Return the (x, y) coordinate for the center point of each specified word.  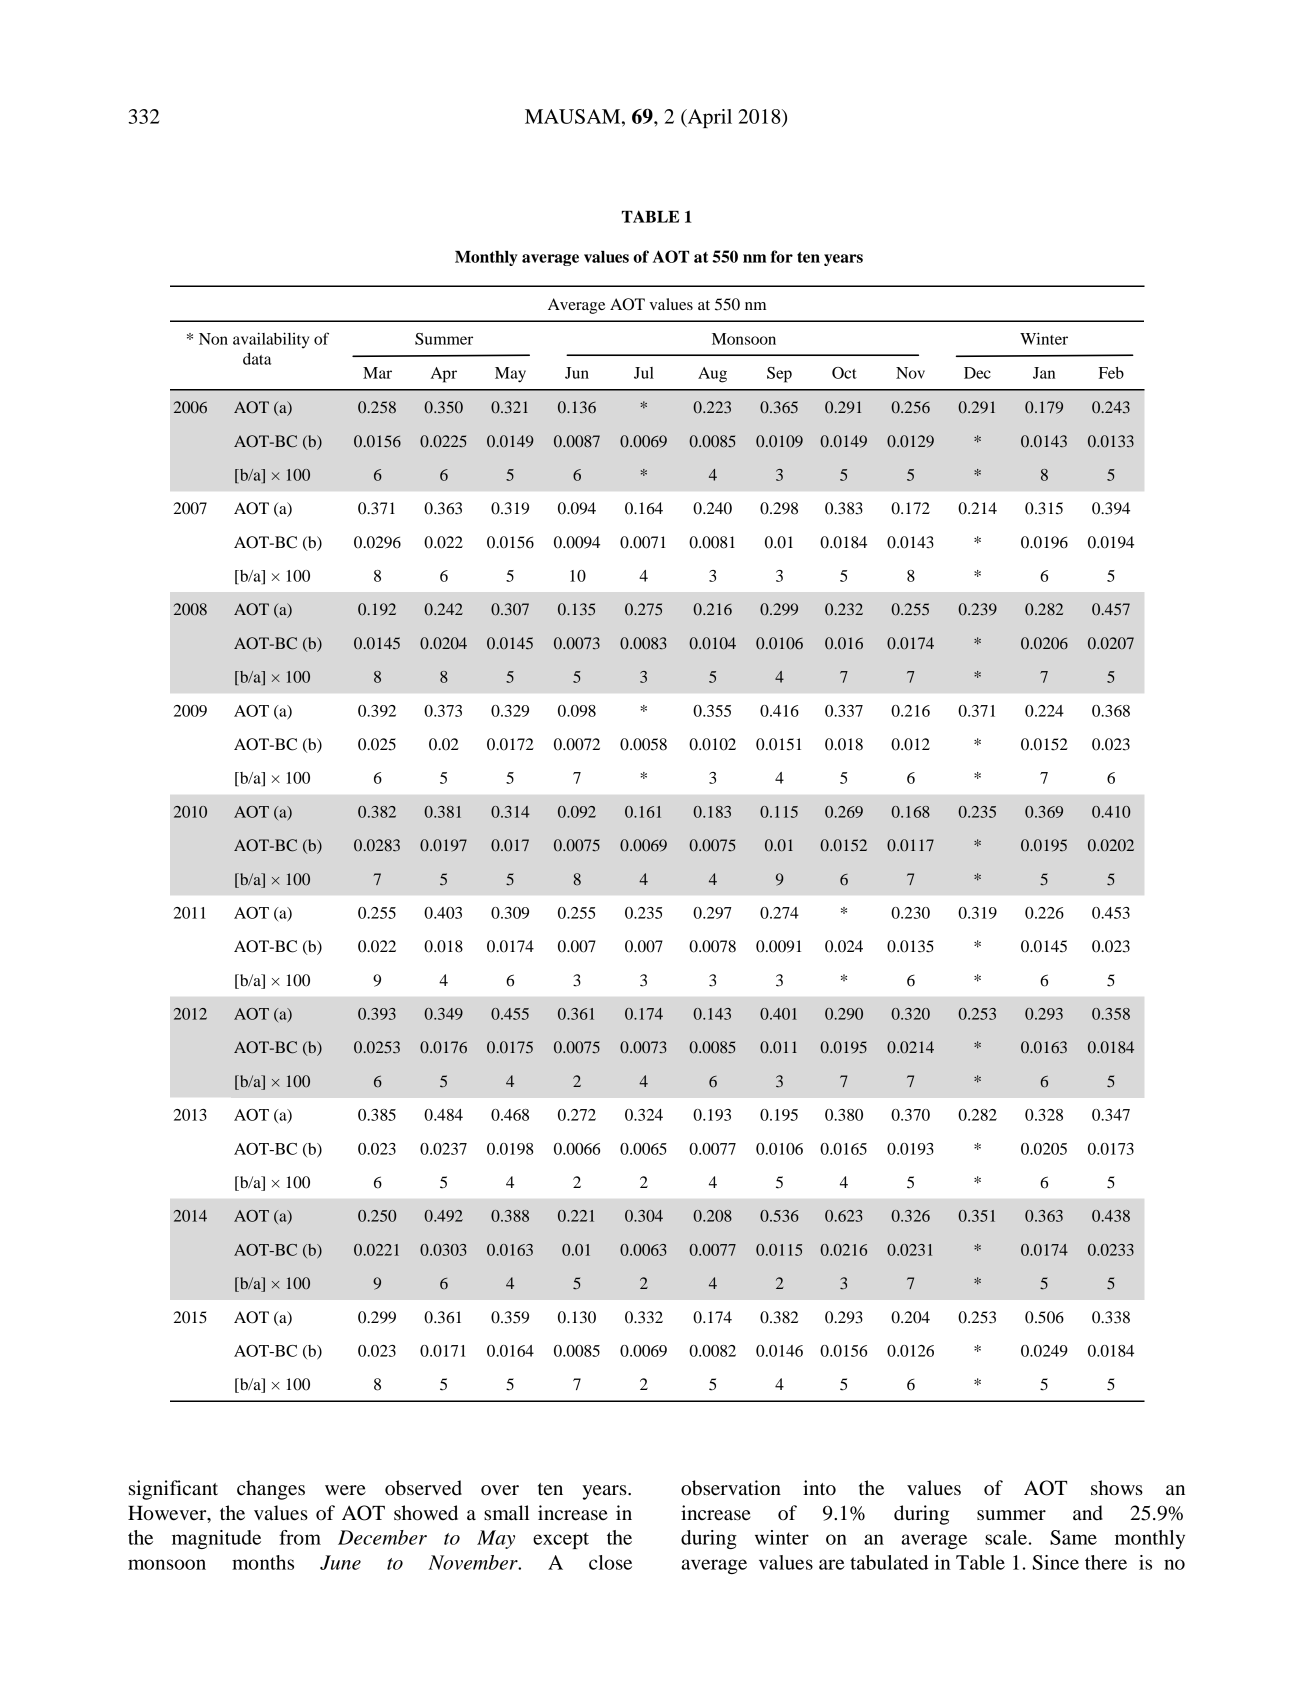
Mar (377, 373)
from (300, 1537)
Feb (1111, 373)
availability (271, 340)
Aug (712, 375)
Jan (1044, 373)
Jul (644, 373)
